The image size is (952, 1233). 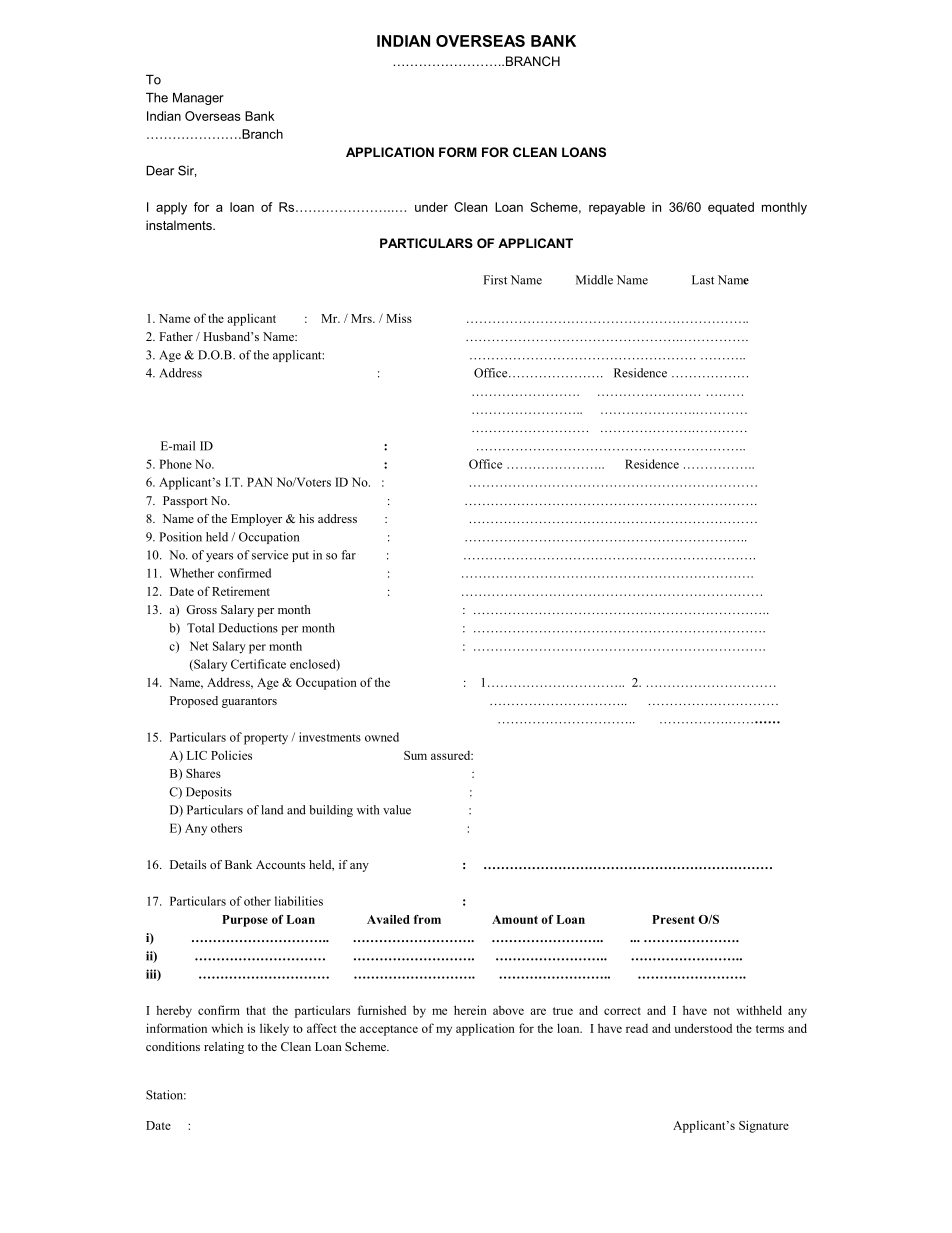 I want to click on Miss, so click(x=399, y=318).
